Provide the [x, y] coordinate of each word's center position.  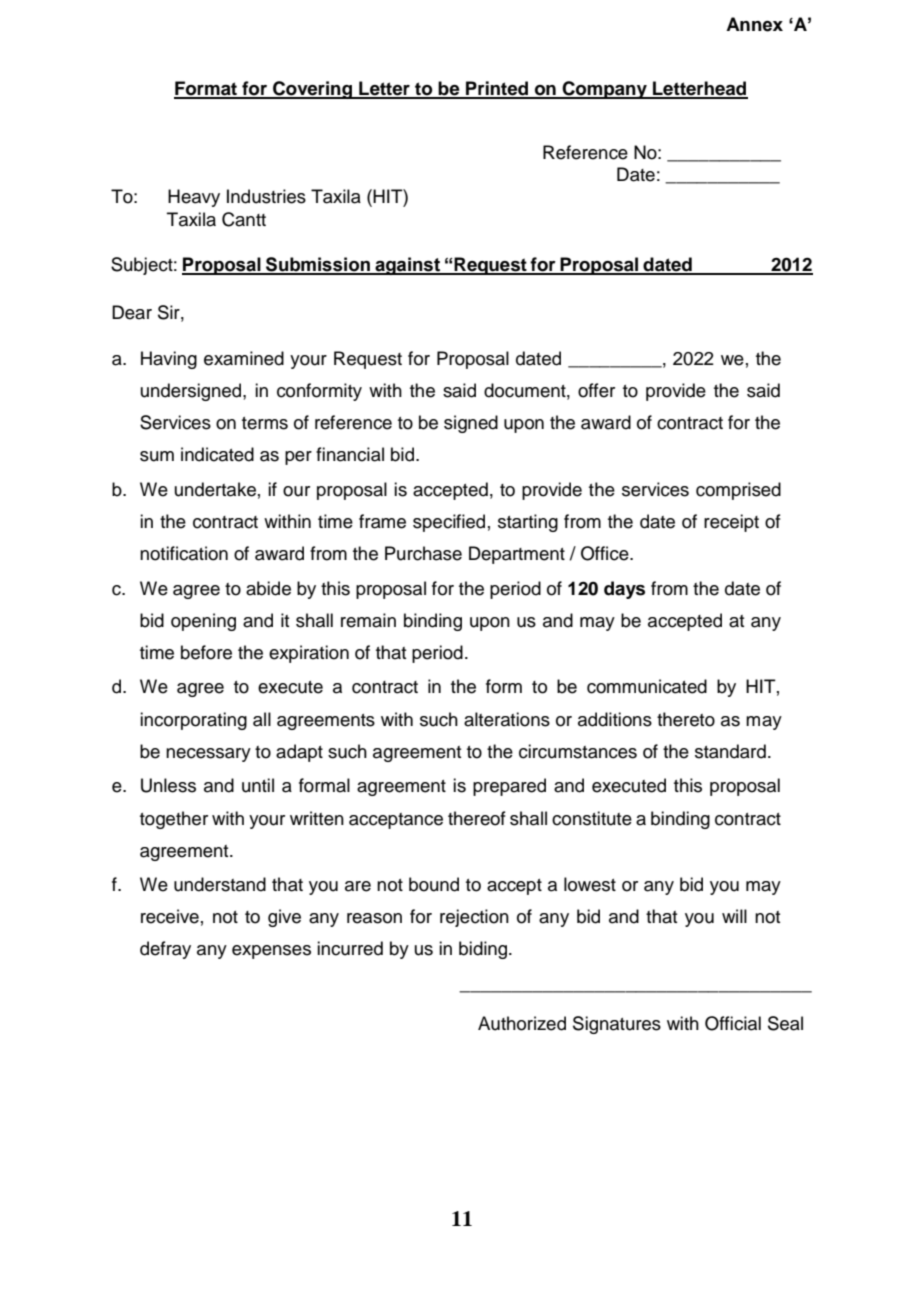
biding [484, 950]
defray [165, 950]
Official [733, 1023]
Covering [312, 90]
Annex [754, 24]
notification [184, 553]
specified [449, 523]
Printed [497, 89]
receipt [731, 523]
